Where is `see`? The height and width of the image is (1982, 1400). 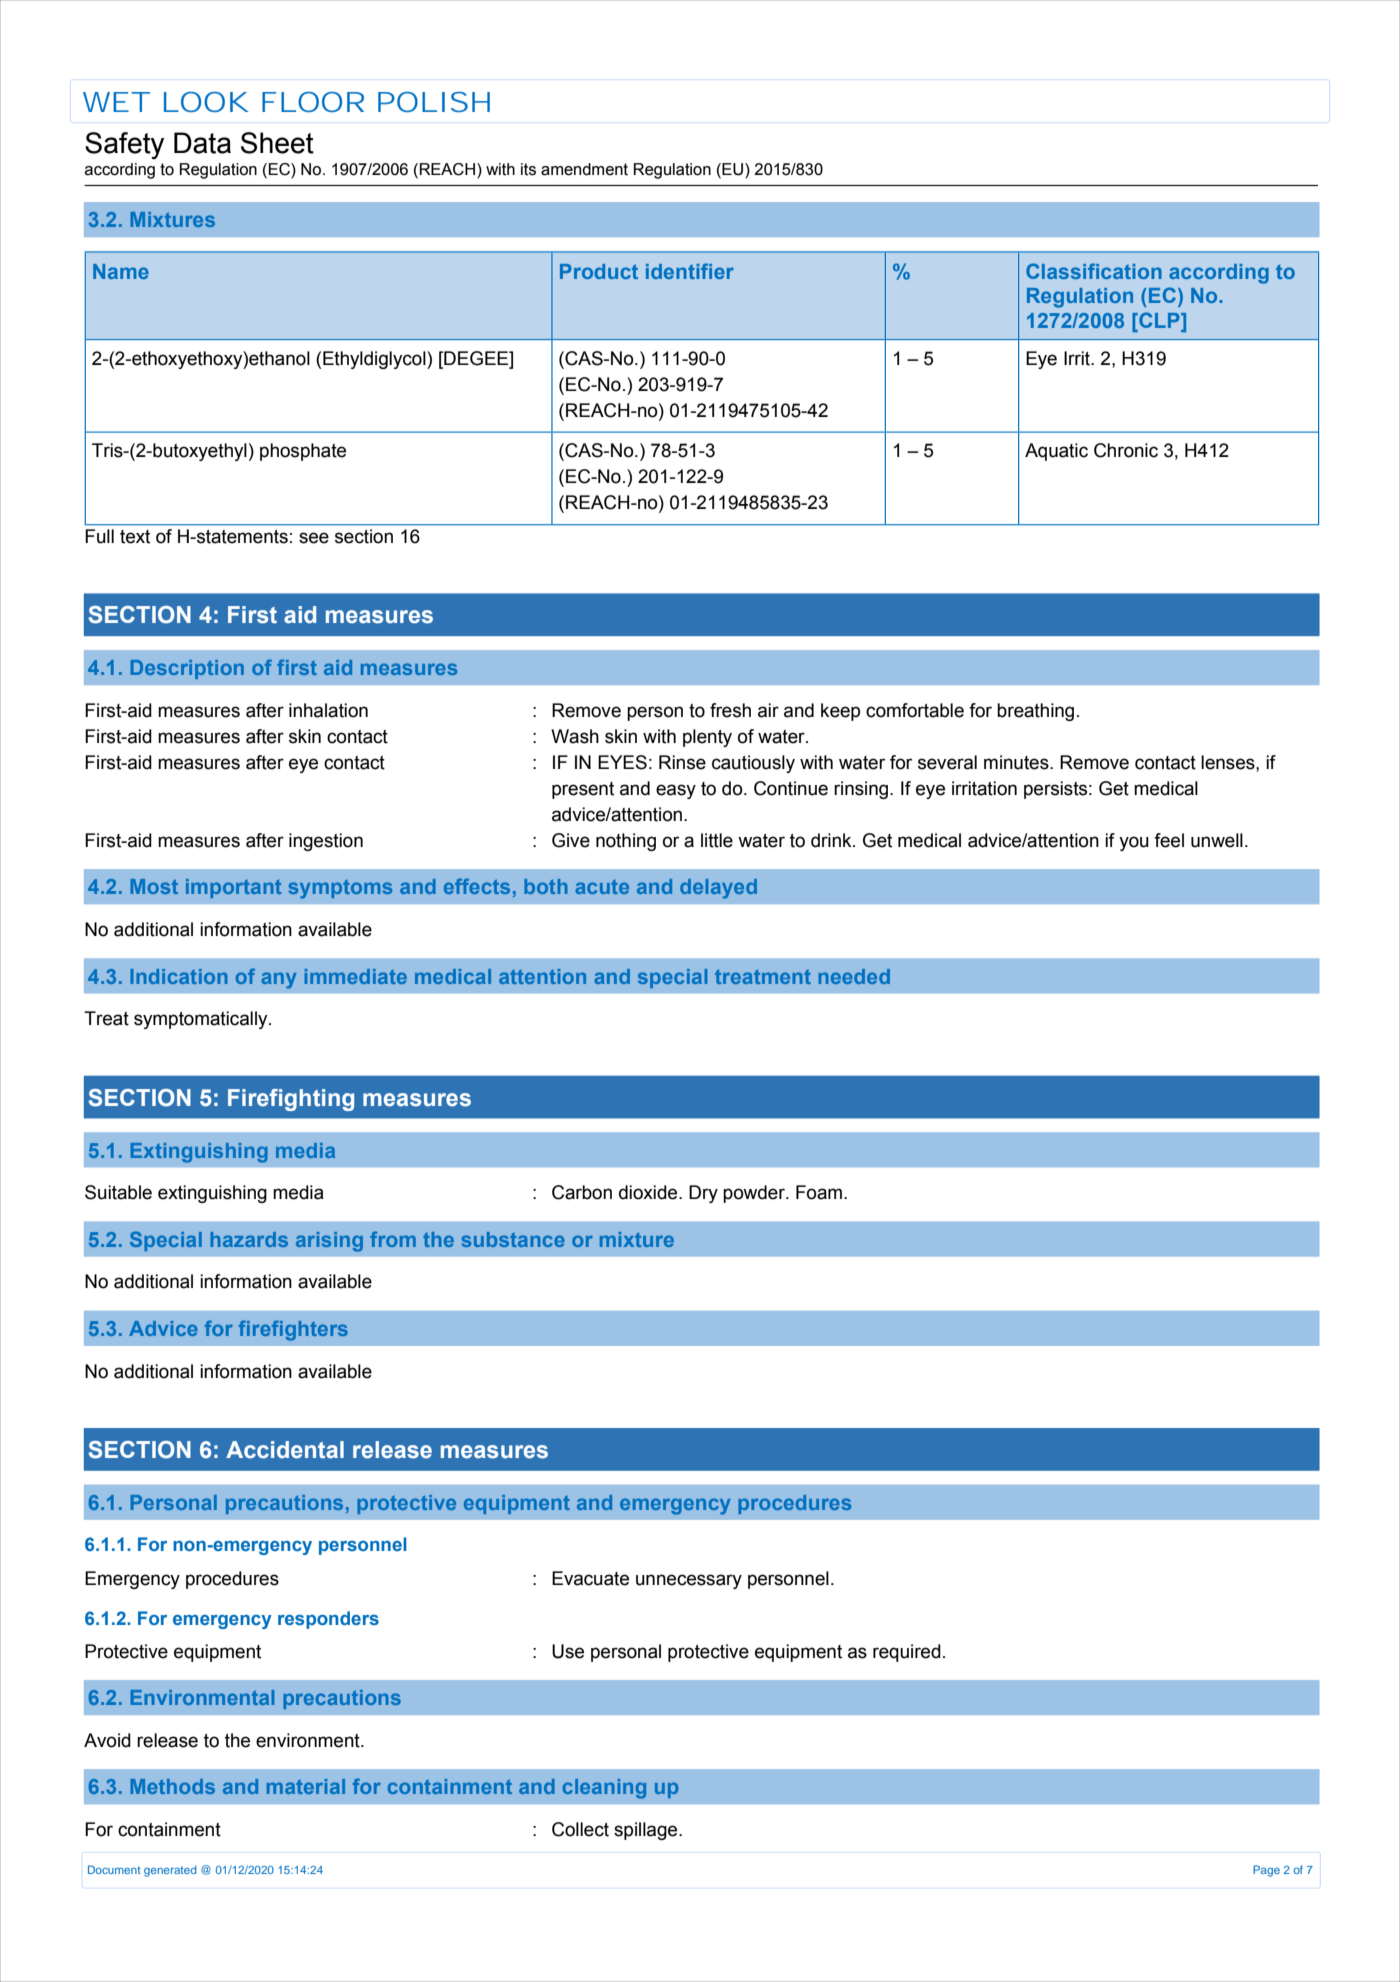
see is located at coordinates (314, 538).
